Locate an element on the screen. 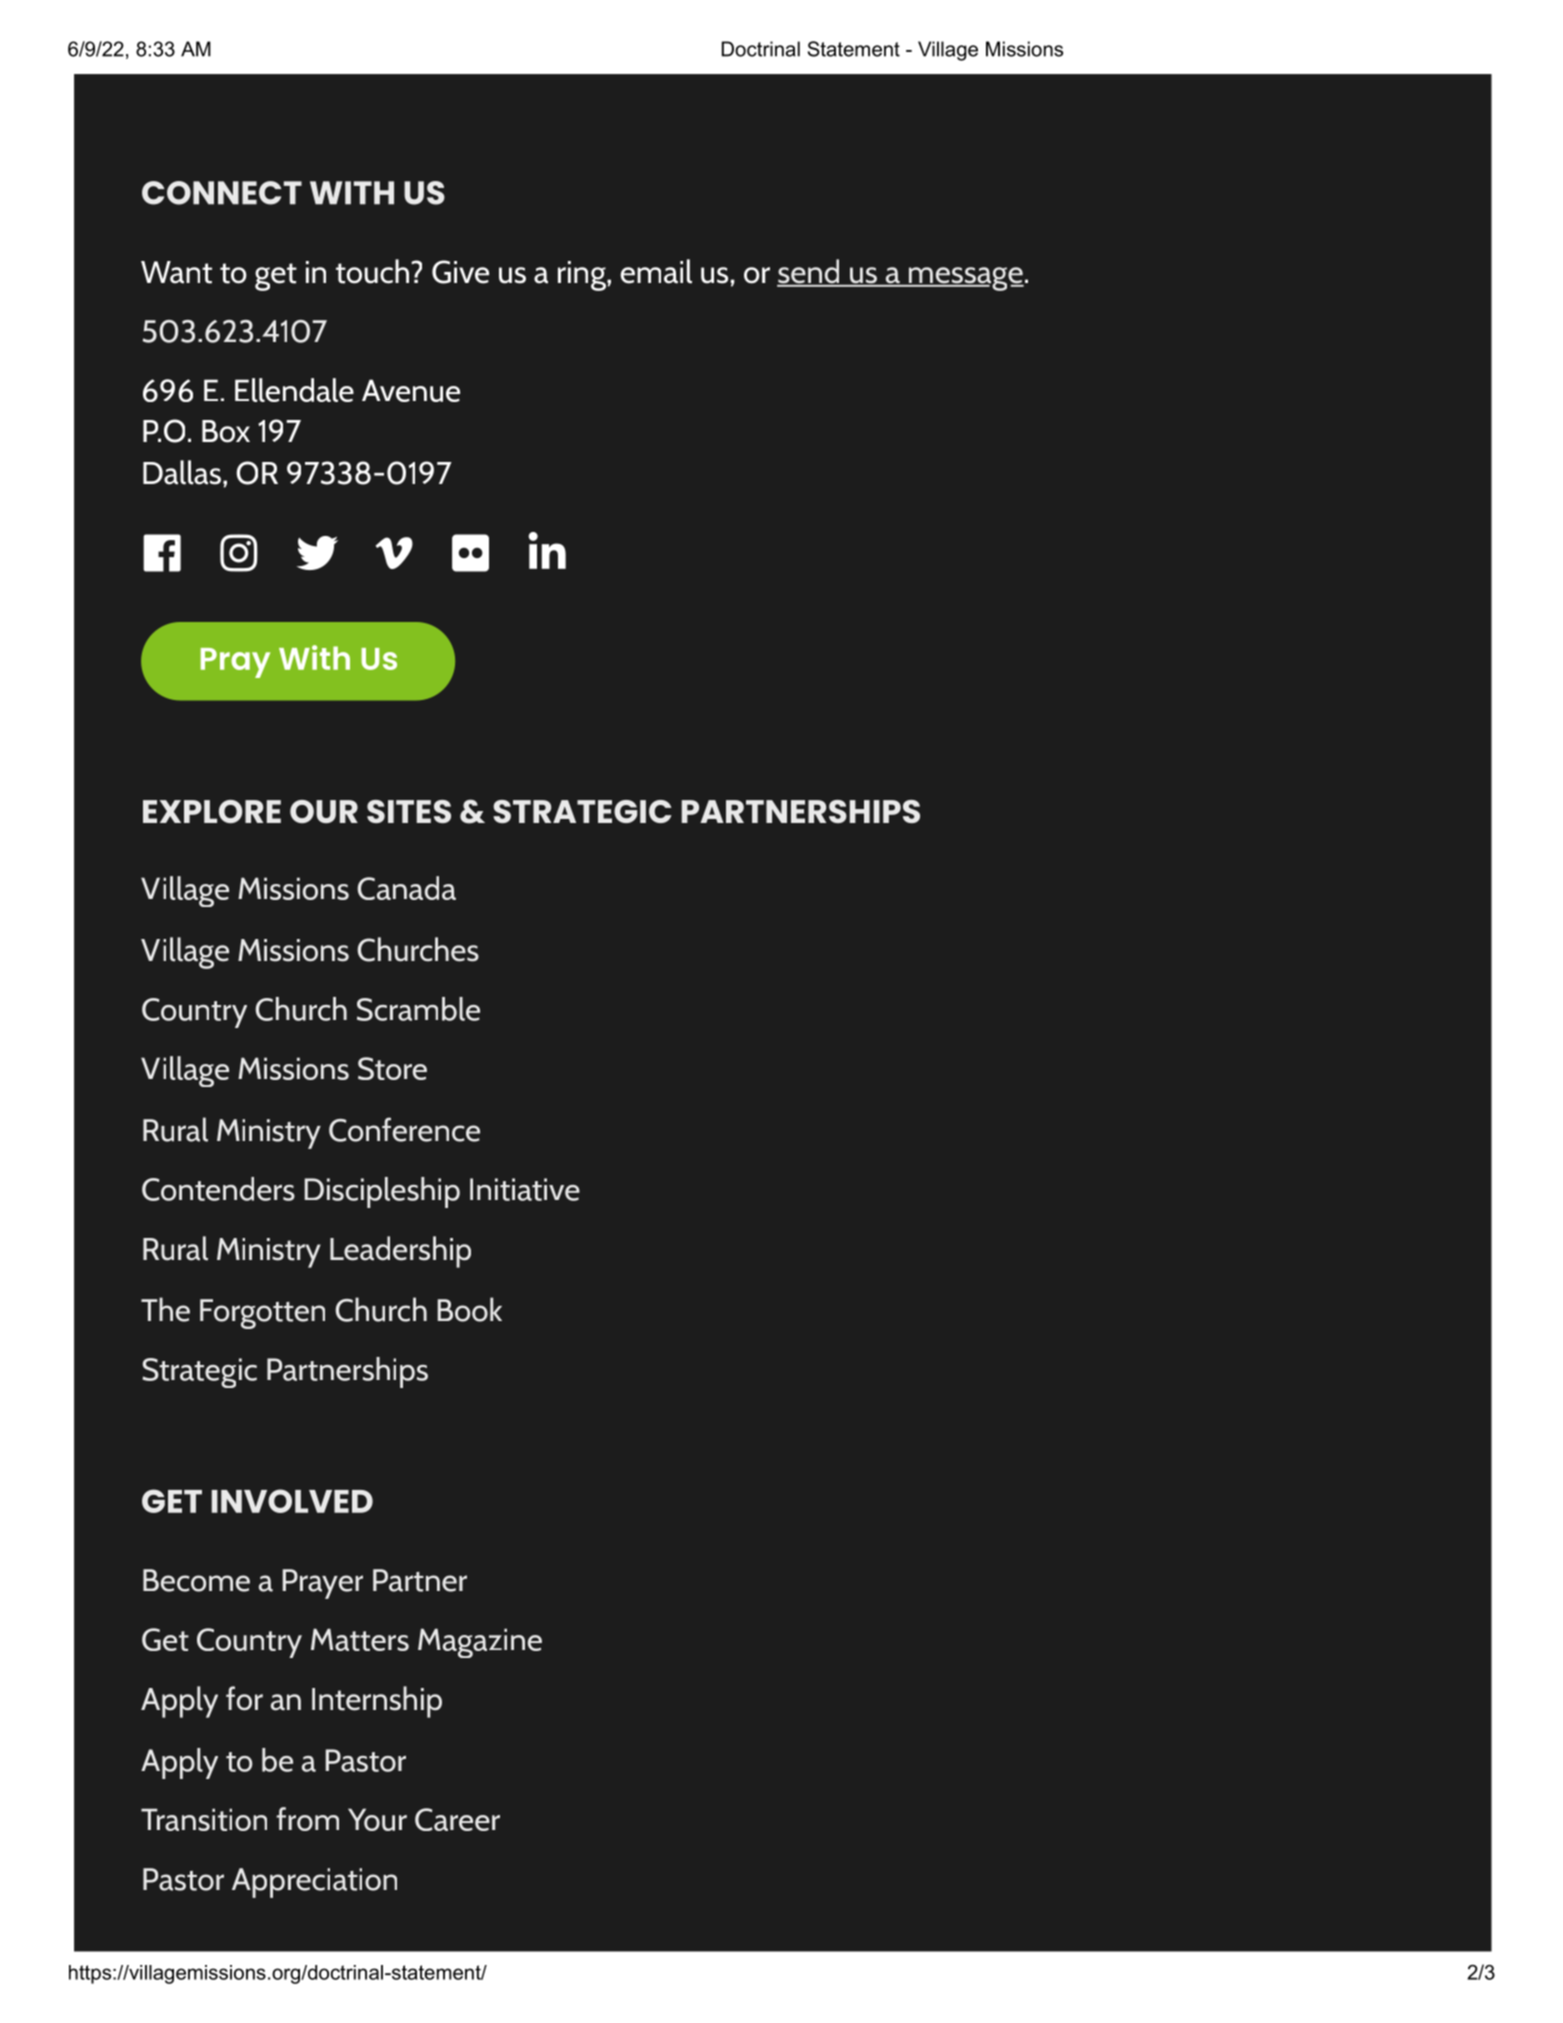 This screenshot has width=1563, height=2023. SITES is located at coordinates (409, 811).
